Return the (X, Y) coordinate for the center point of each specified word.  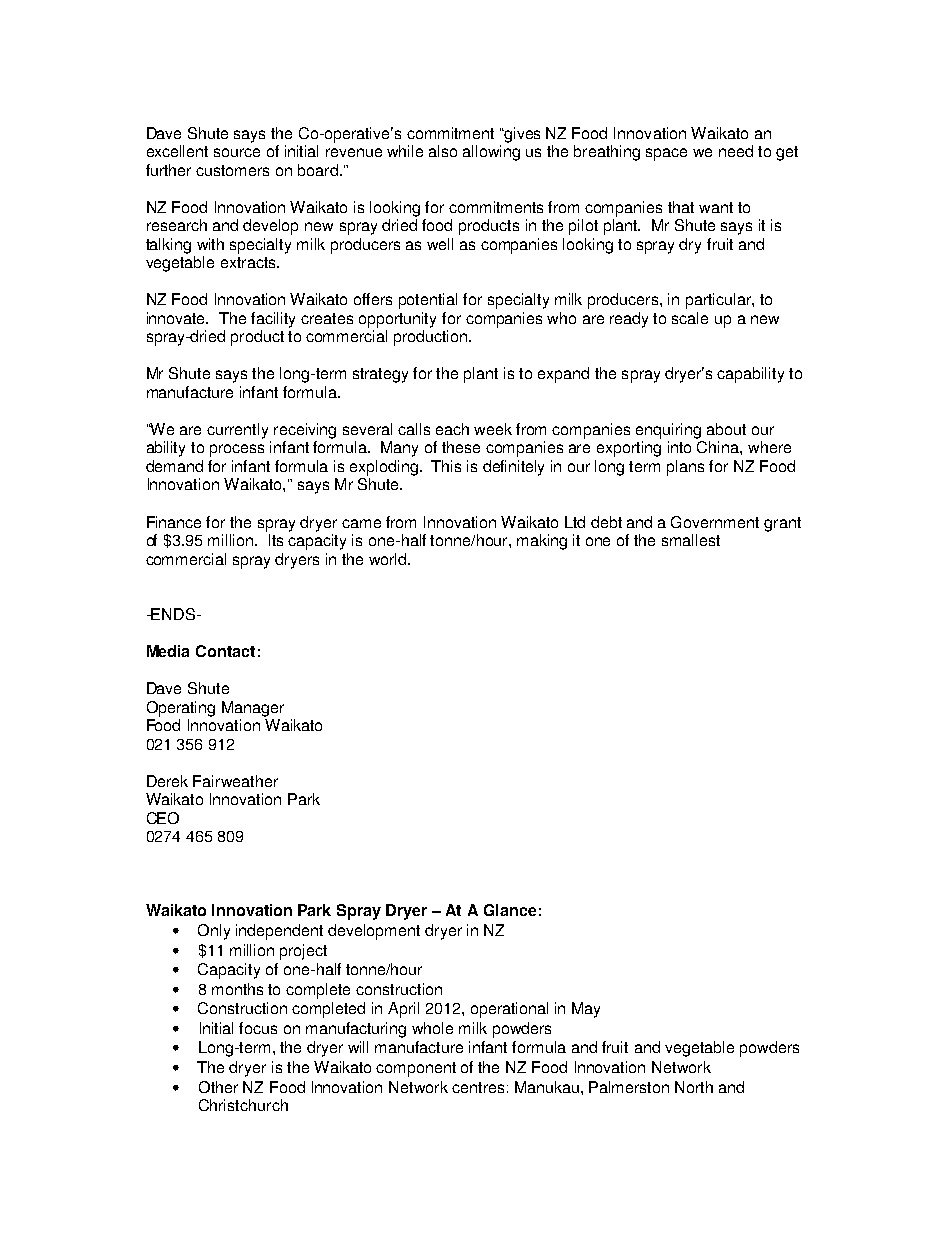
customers (232, 170)
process (237, 450)
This (446, 466)
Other (218, 1087)
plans (685, 468)
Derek (167, 781)
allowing (491, 153)
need (736, 151)
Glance (510, 910)
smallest (691, 540)
